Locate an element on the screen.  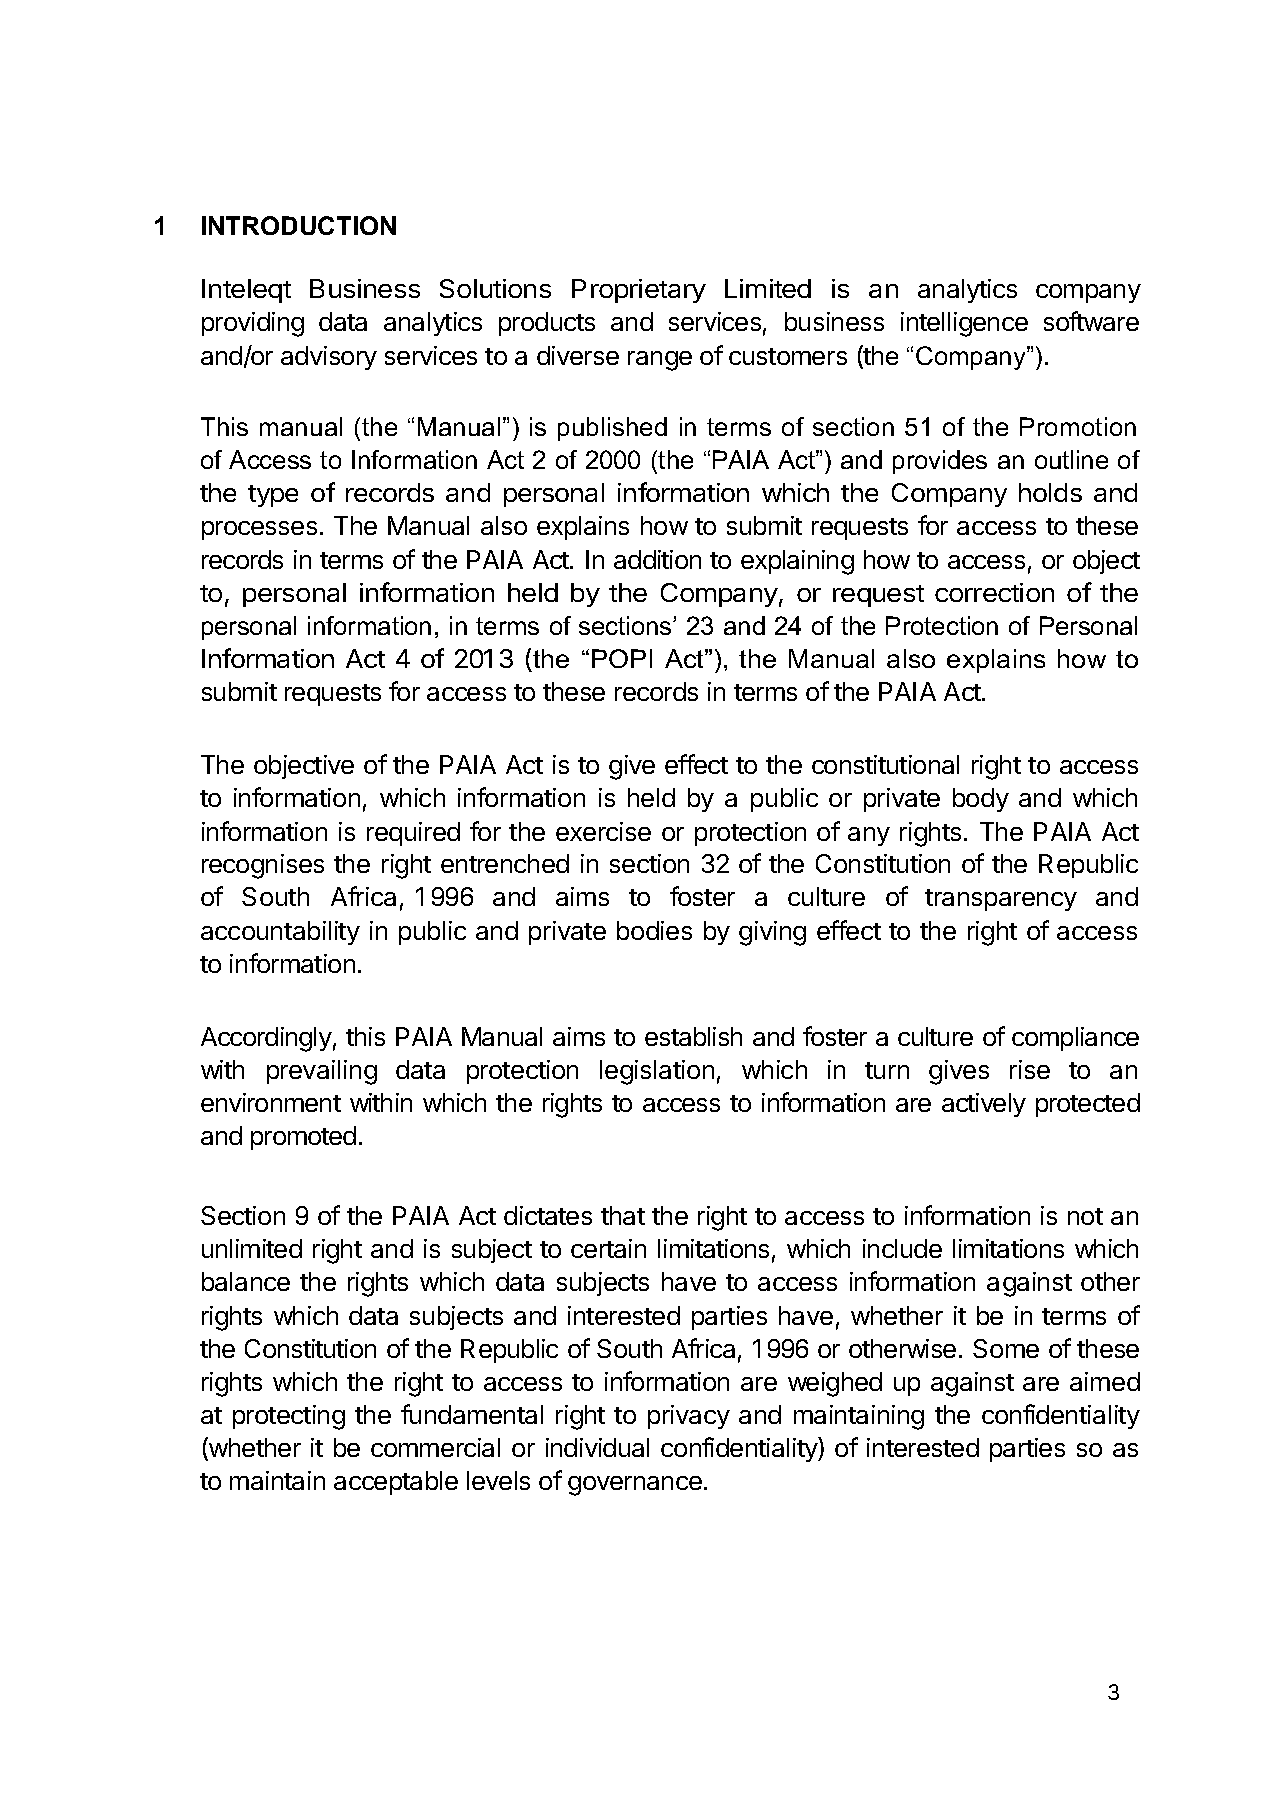
acceptable is located at coordinates (396, 1483).
